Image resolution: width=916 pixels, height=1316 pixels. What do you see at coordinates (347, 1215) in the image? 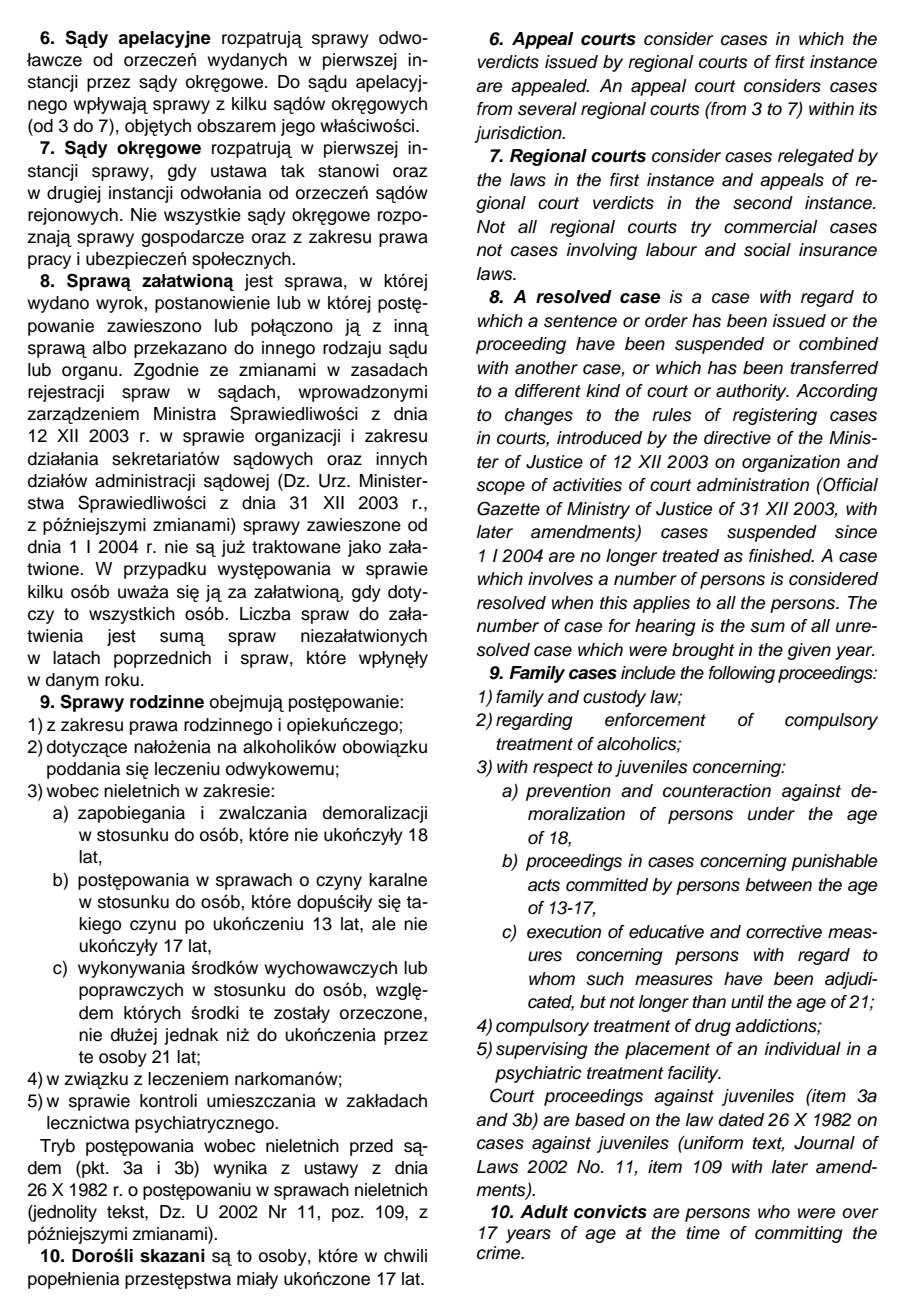
I see `poz` at bounding box center [347, 1215].
